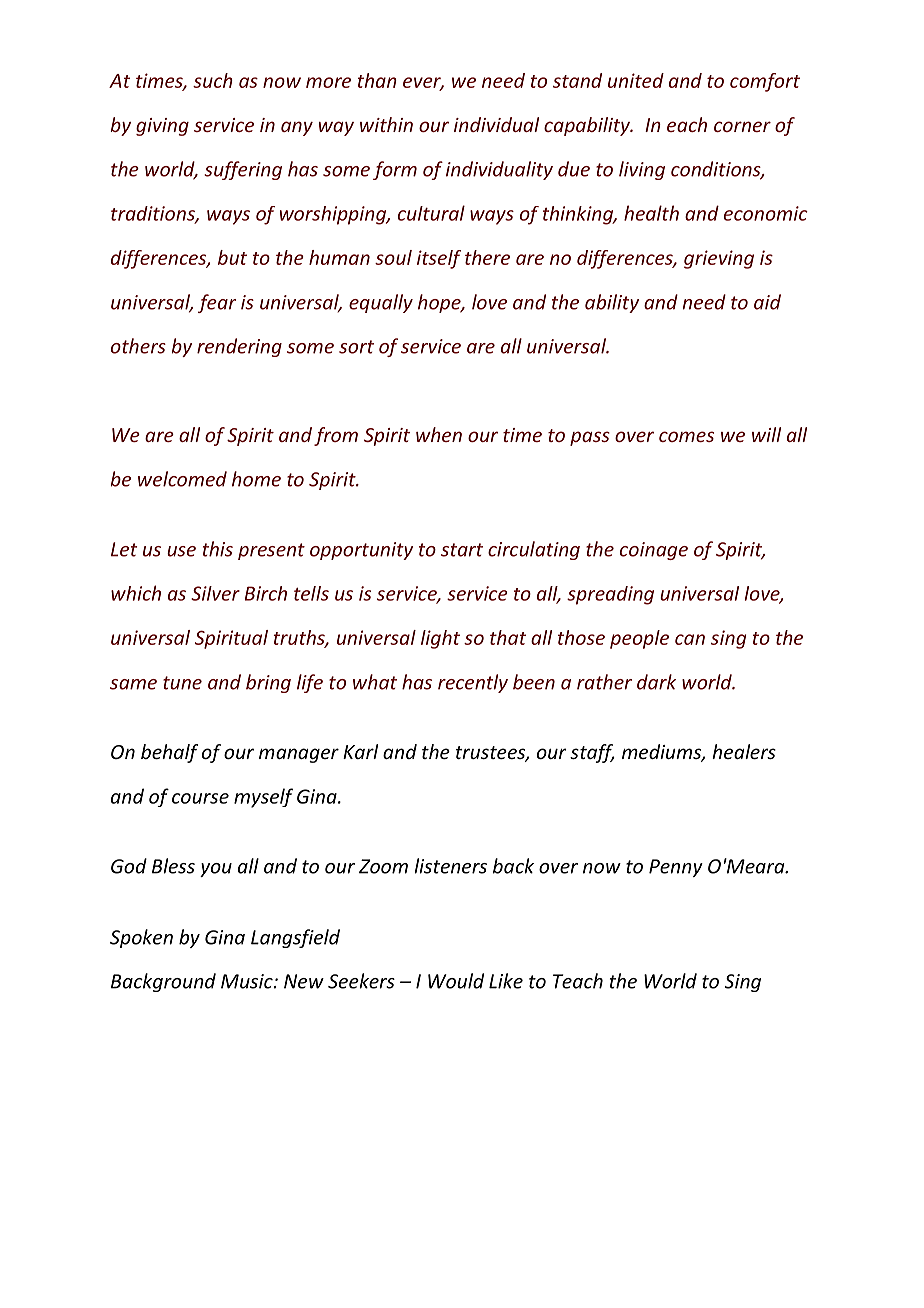 The width and height of the page is (924, 1308). What do you see at coordinates (767, 302) in the page?
I see `aid` at bounding box center [767, 302].
